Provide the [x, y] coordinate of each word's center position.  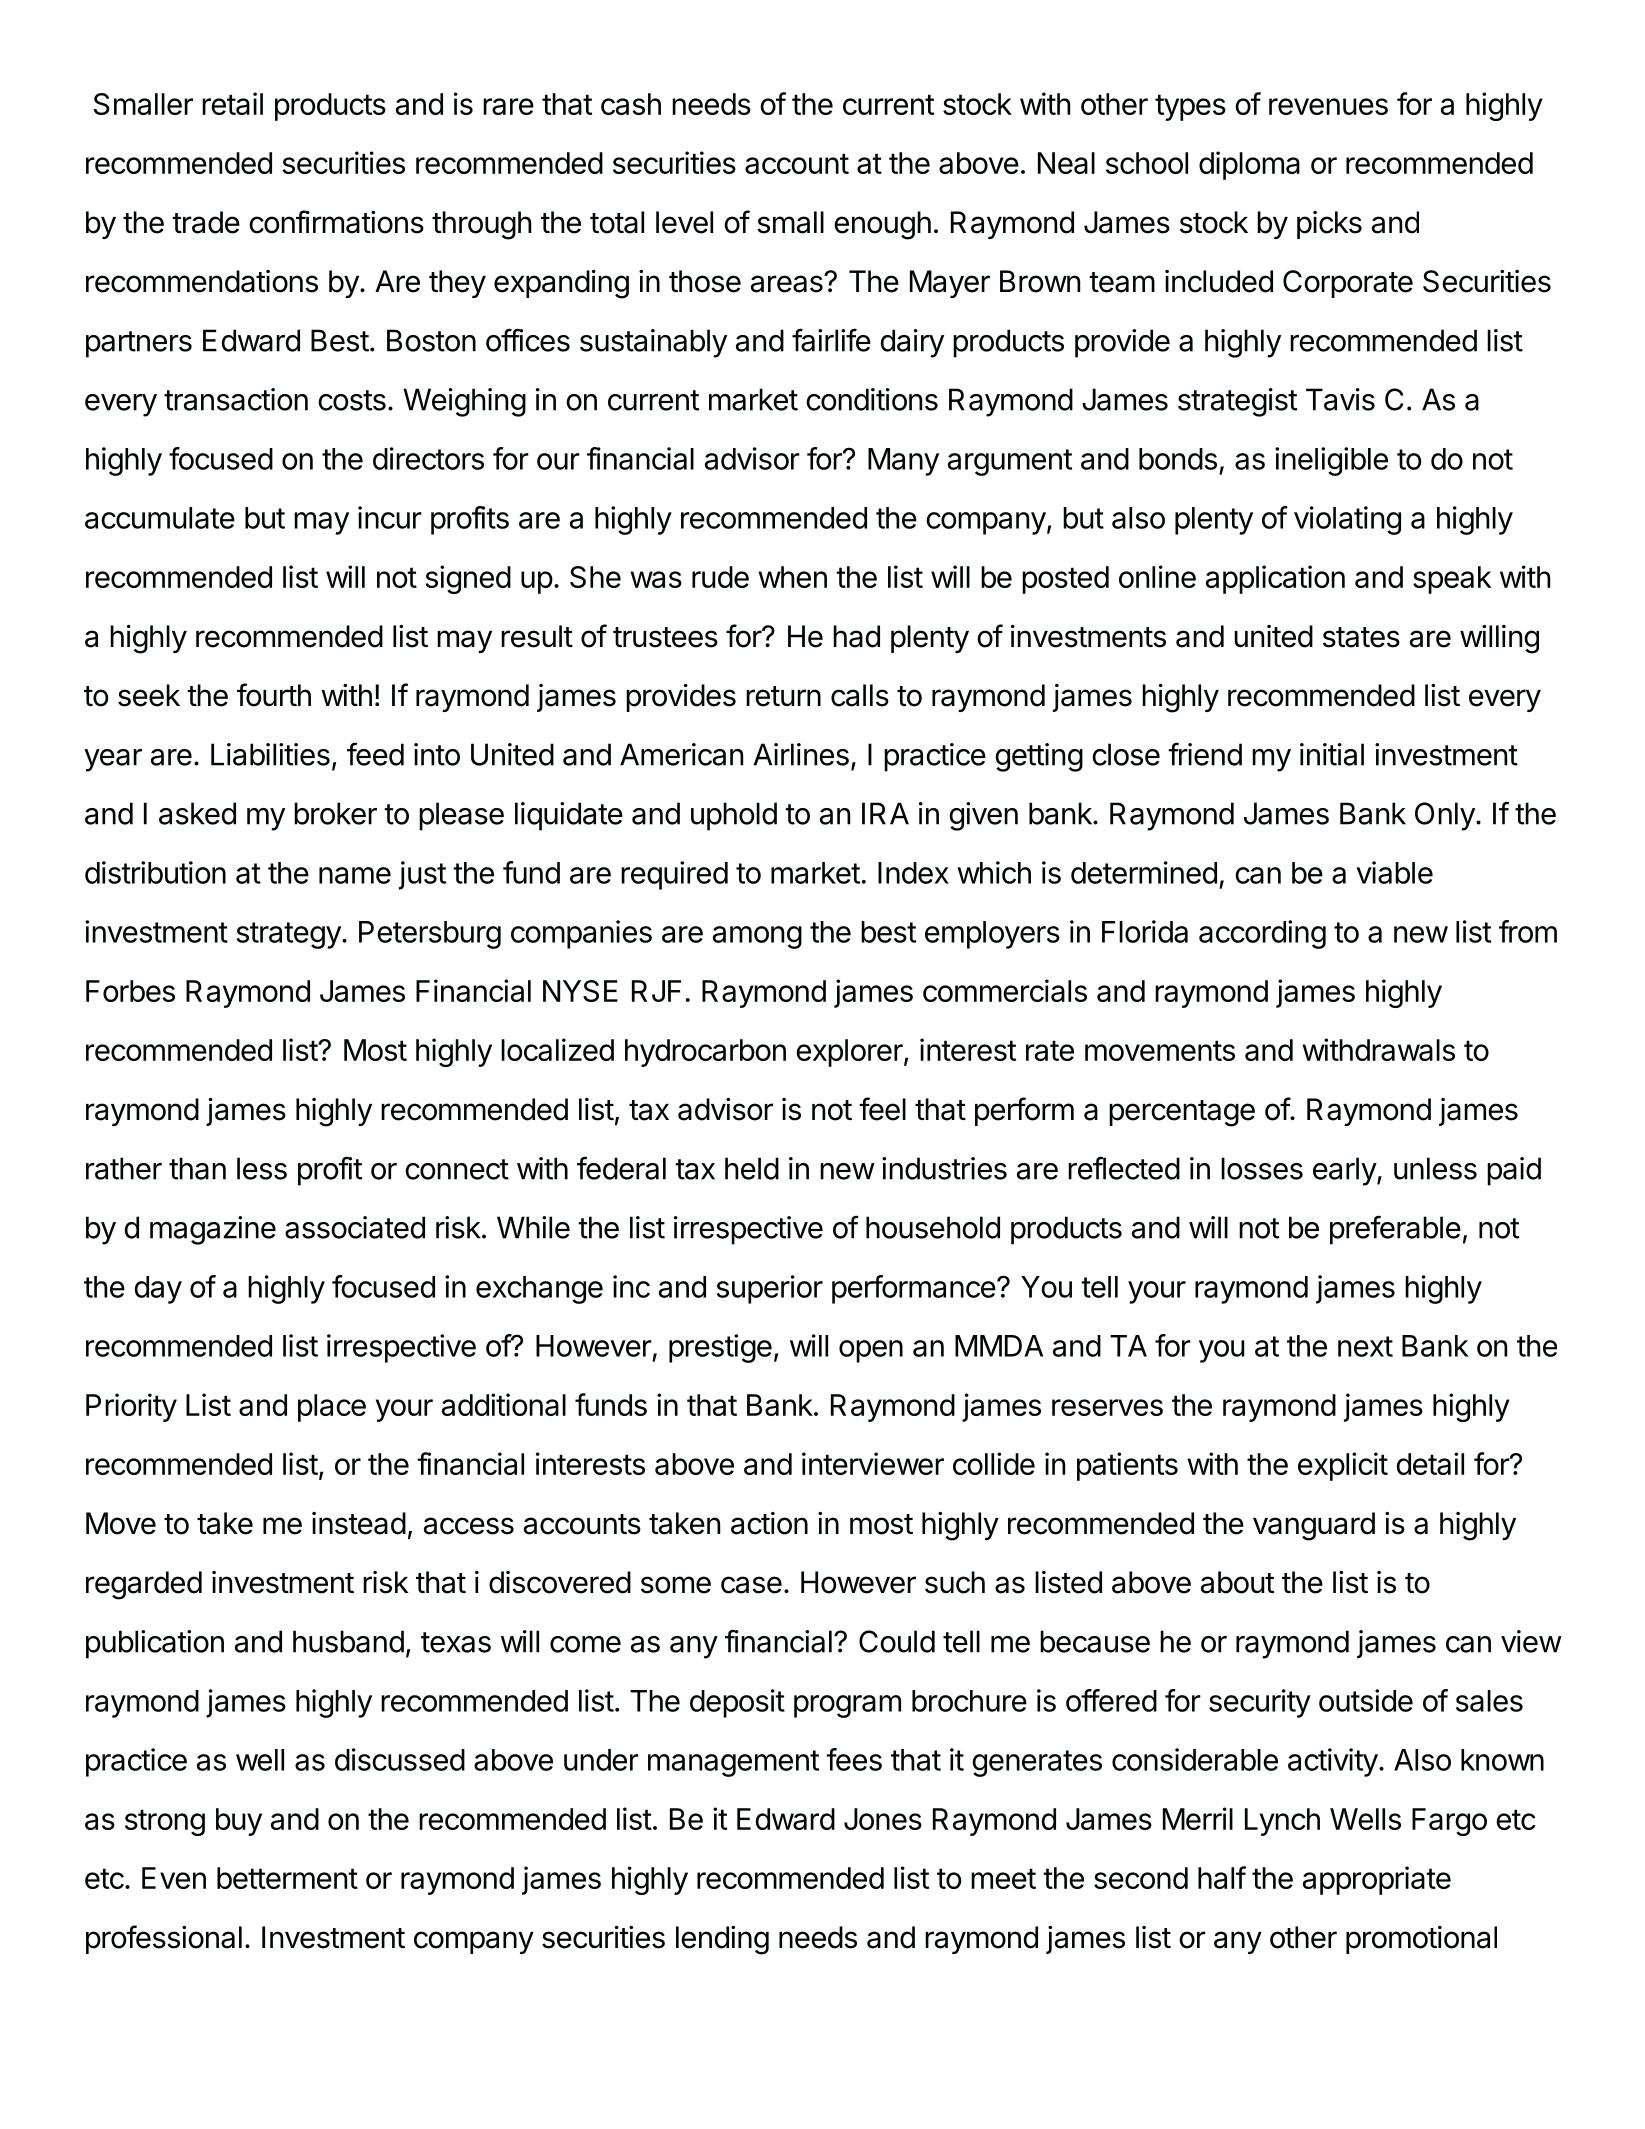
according [1262, 934]
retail [232, 103]
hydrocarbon [705, 1053]
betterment [287, 1878]
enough [882, 225]
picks [1329, 225]
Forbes [130, 991]
